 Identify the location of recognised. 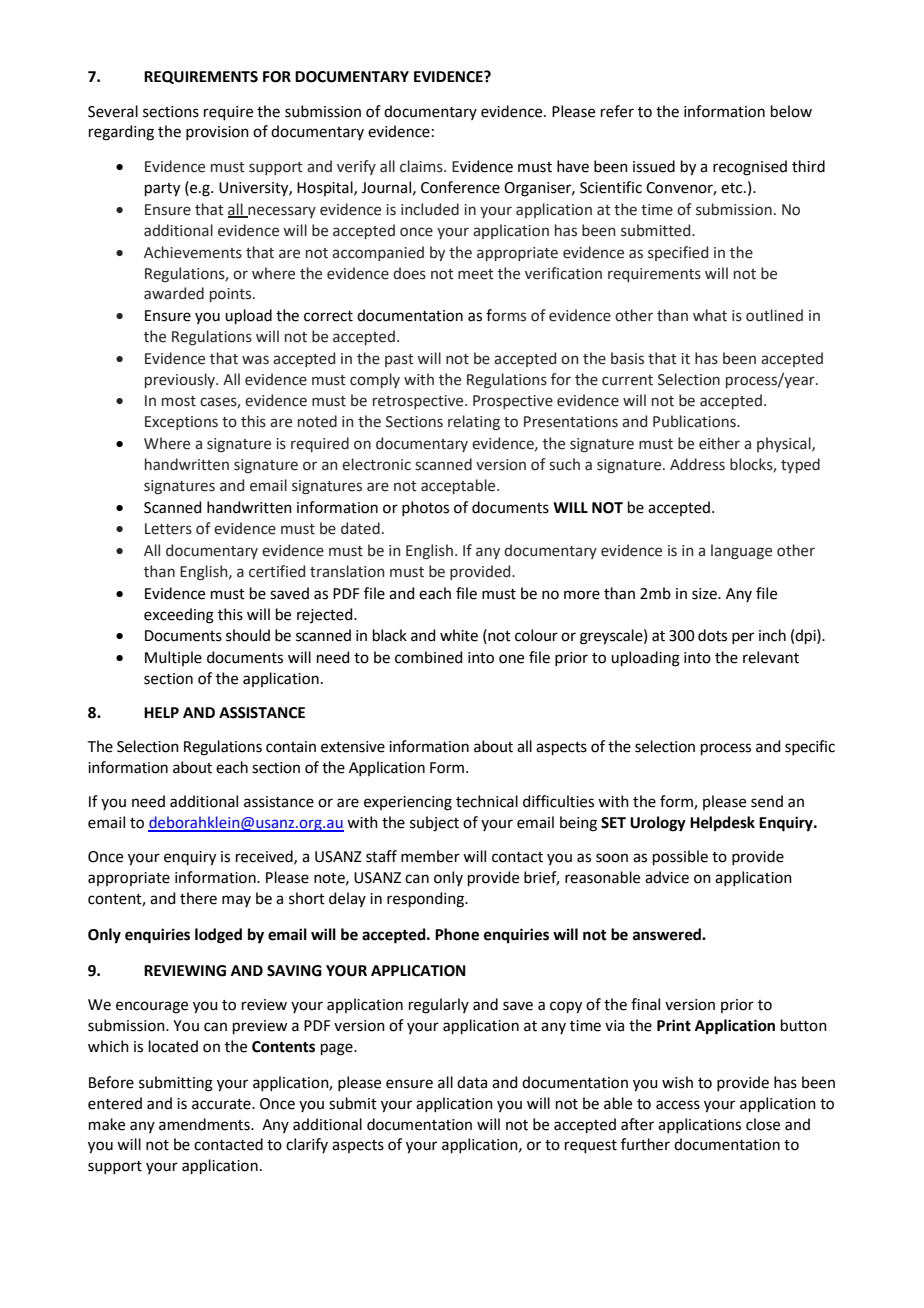
(750, 168).
